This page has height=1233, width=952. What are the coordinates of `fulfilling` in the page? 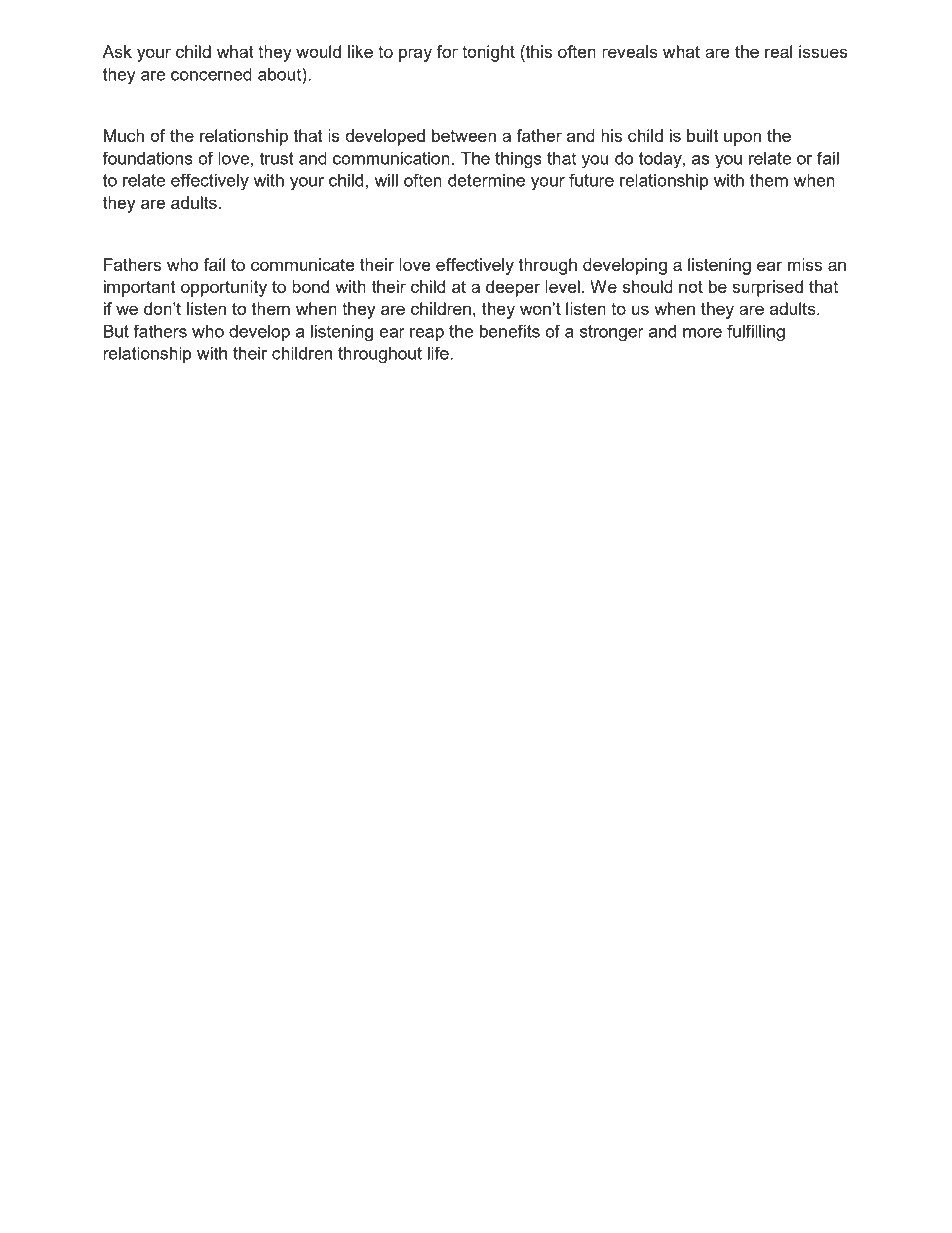 It's located at (756, 333).
